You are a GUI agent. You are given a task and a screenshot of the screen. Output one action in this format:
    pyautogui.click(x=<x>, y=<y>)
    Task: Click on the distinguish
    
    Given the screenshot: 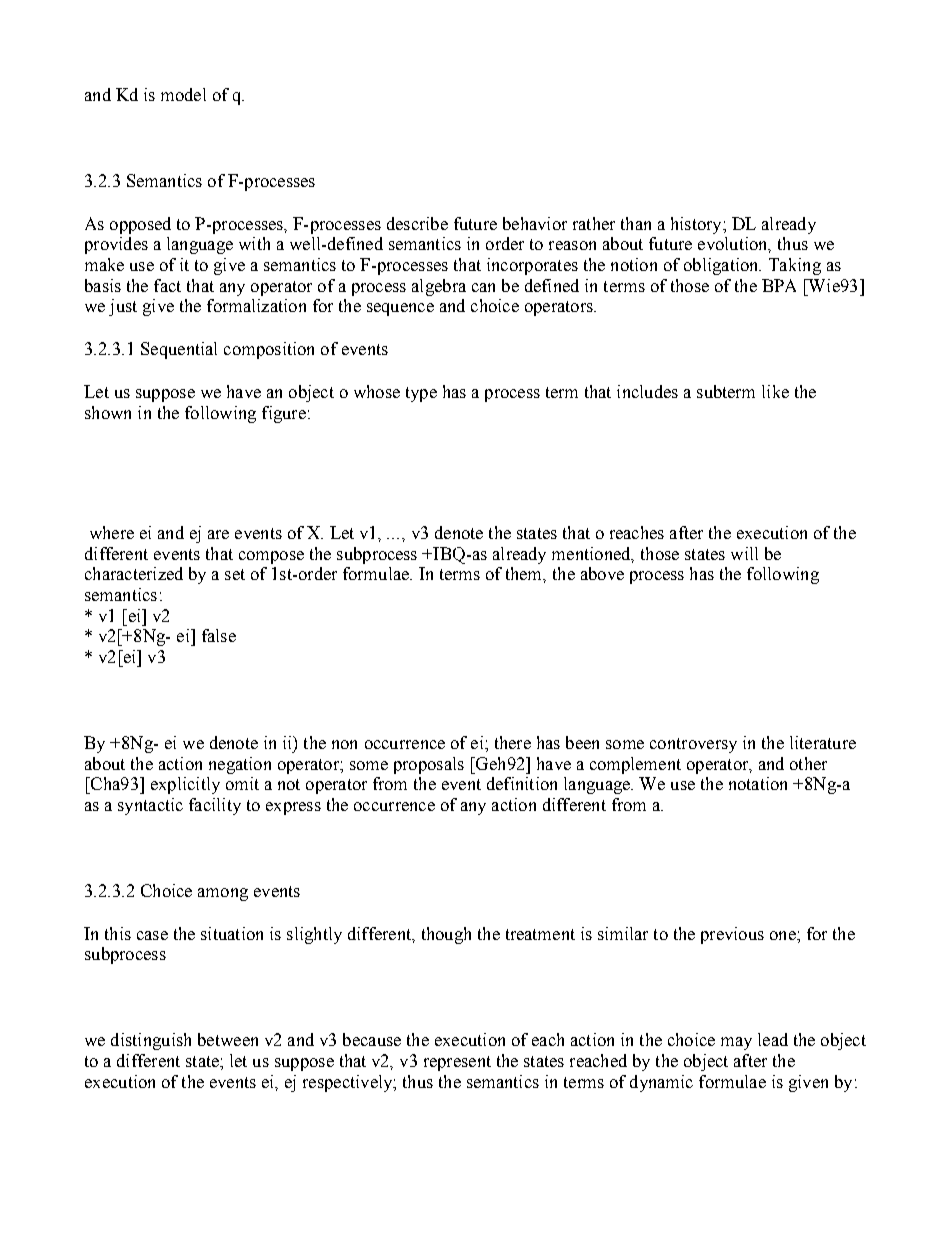 What is the action you would take?
    pyautogui.click(x=151, y=1041)
